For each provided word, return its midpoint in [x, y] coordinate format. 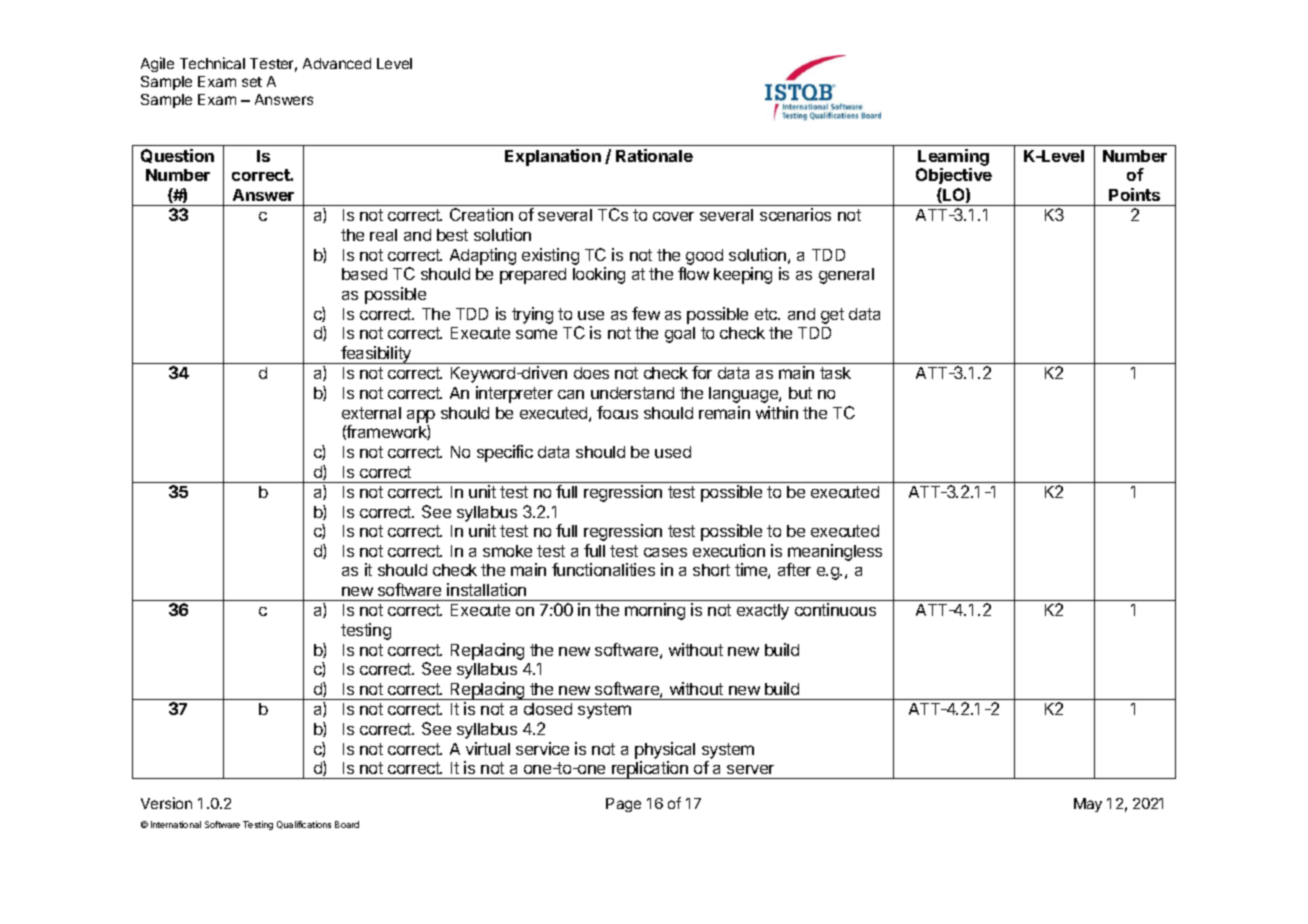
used [673, 452]
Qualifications [304, 825]
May [1088, 805]
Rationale [654, 155]
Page [623, 805]
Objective [954, 176]
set [252, 82]
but [800, 393]
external [371, 413]
